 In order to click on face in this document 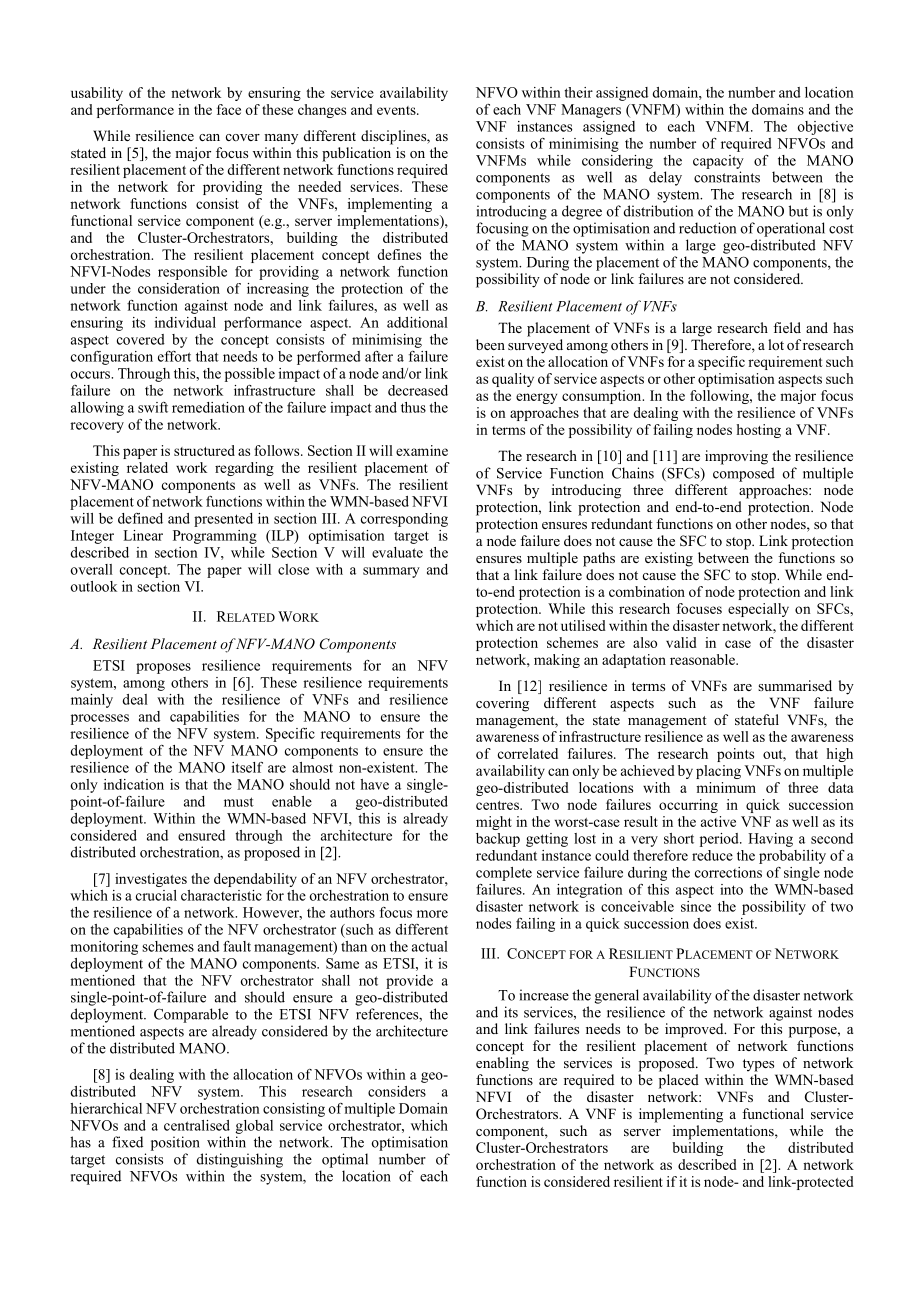, I will do `click(229, 109)`.
